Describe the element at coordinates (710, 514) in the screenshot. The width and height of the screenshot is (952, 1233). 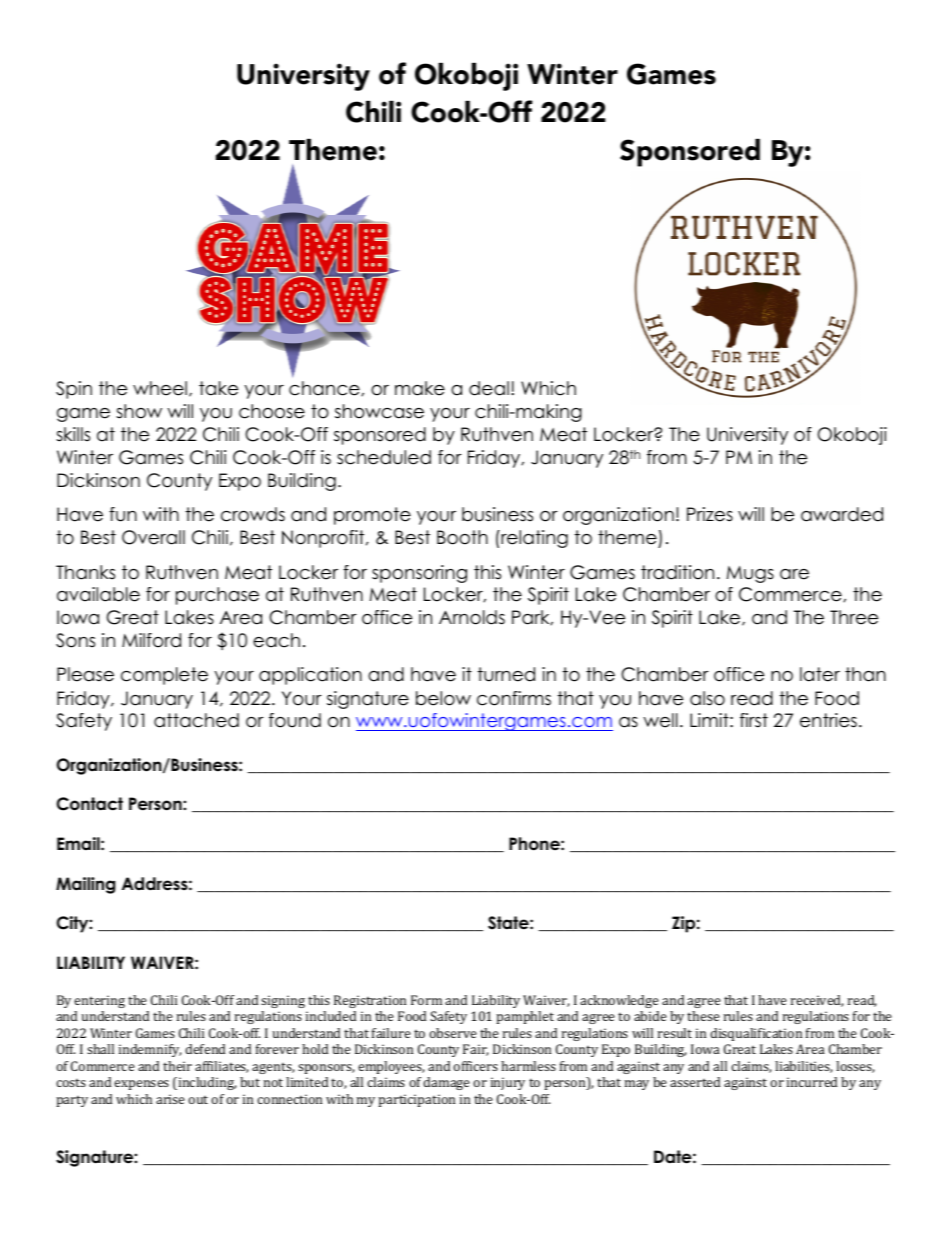
I see `Prizes` at that location.
